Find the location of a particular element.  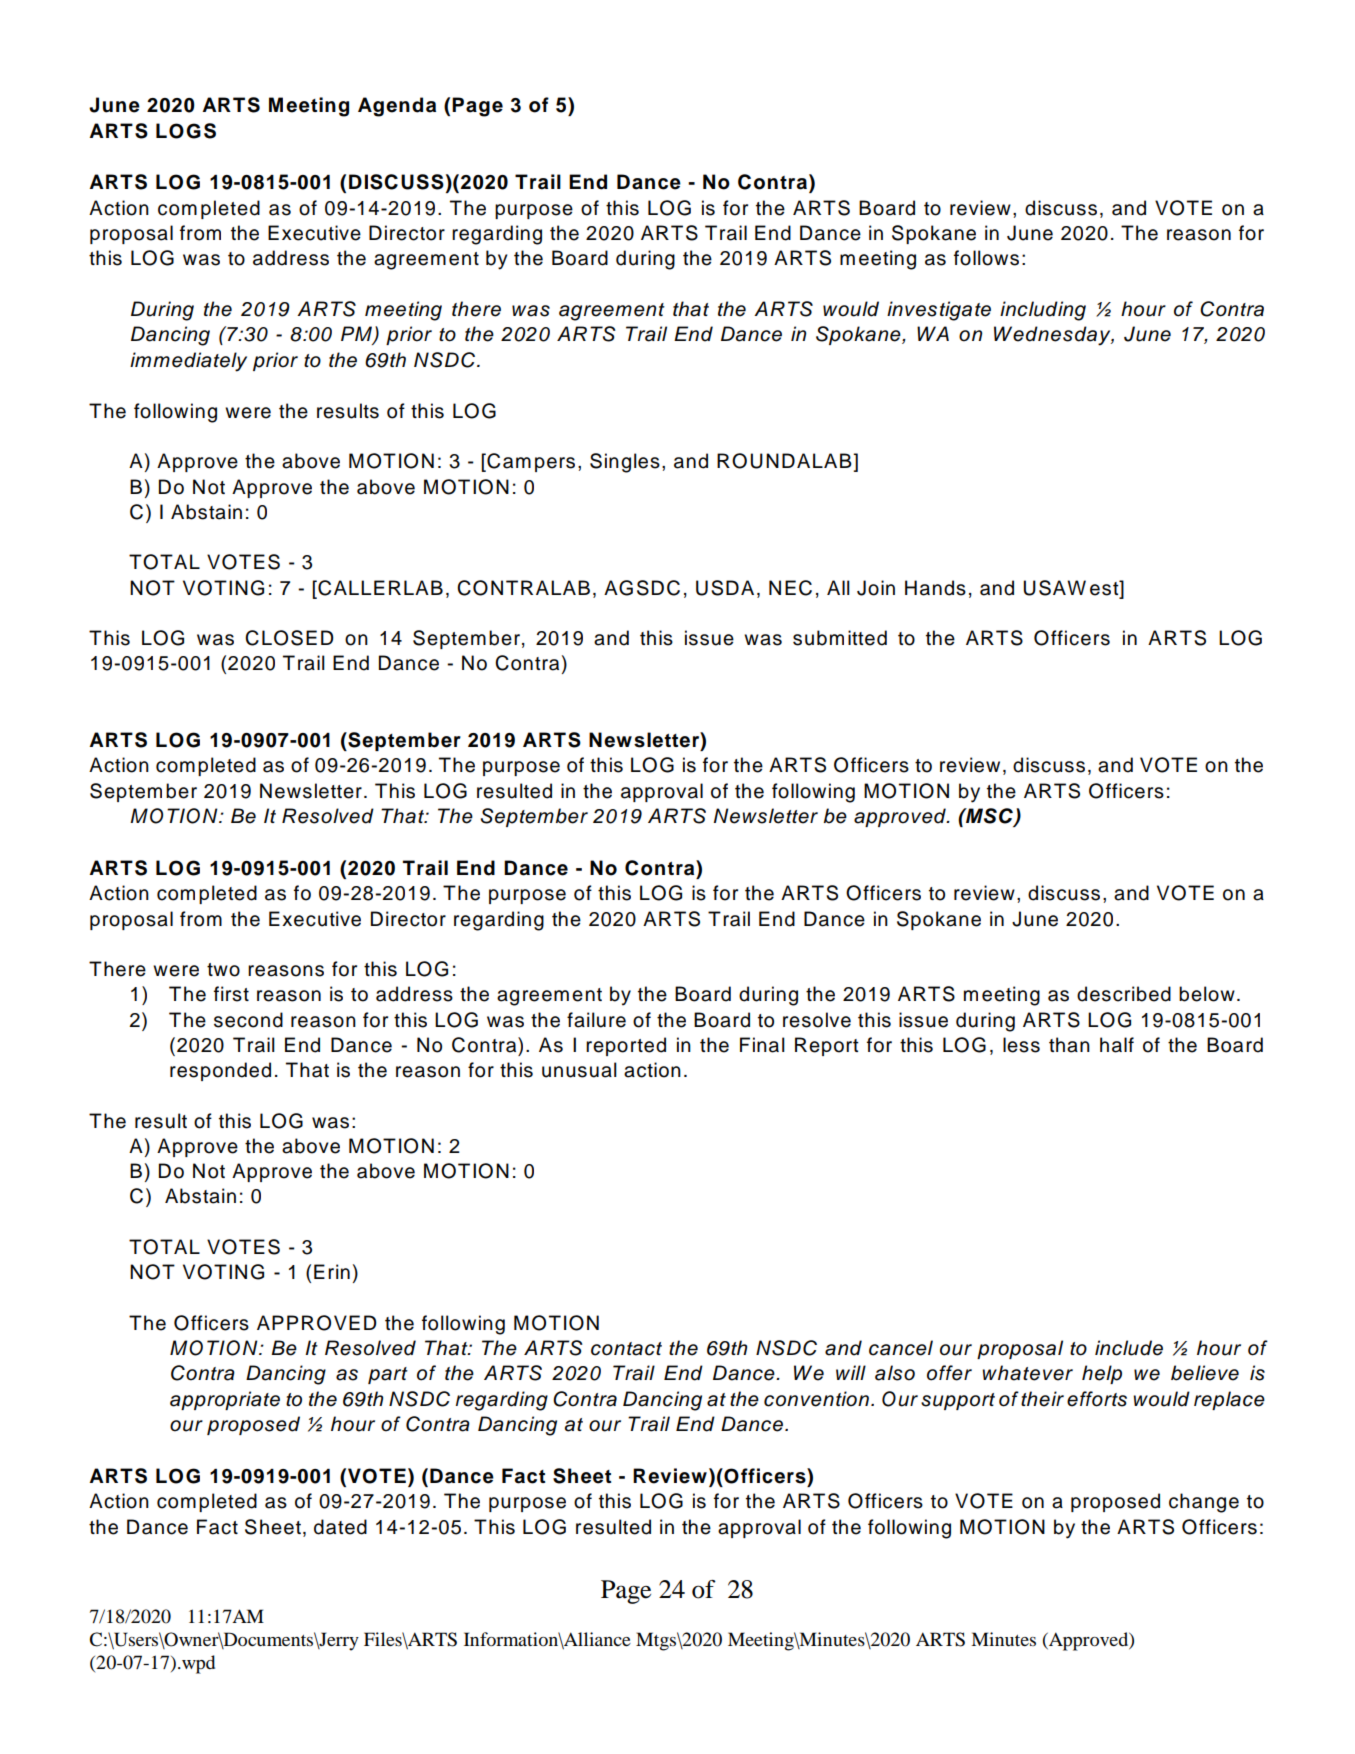

Agenda is located at coordinates (397, 107).
